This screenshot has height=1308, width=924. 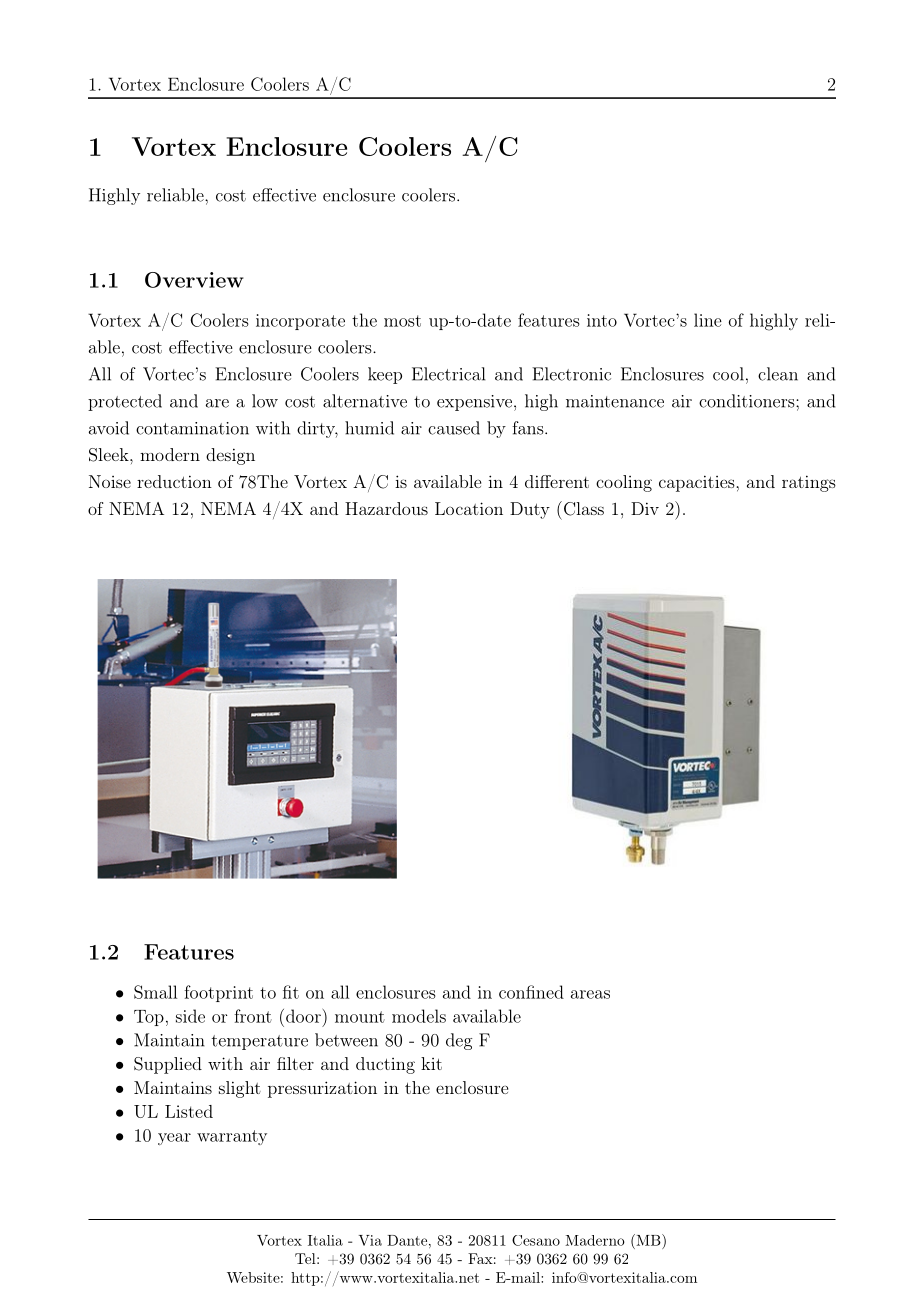 What do you see at coordinates (218, 993) in the screenshot?
I see `footprint` at bounding box center [218, 993].
